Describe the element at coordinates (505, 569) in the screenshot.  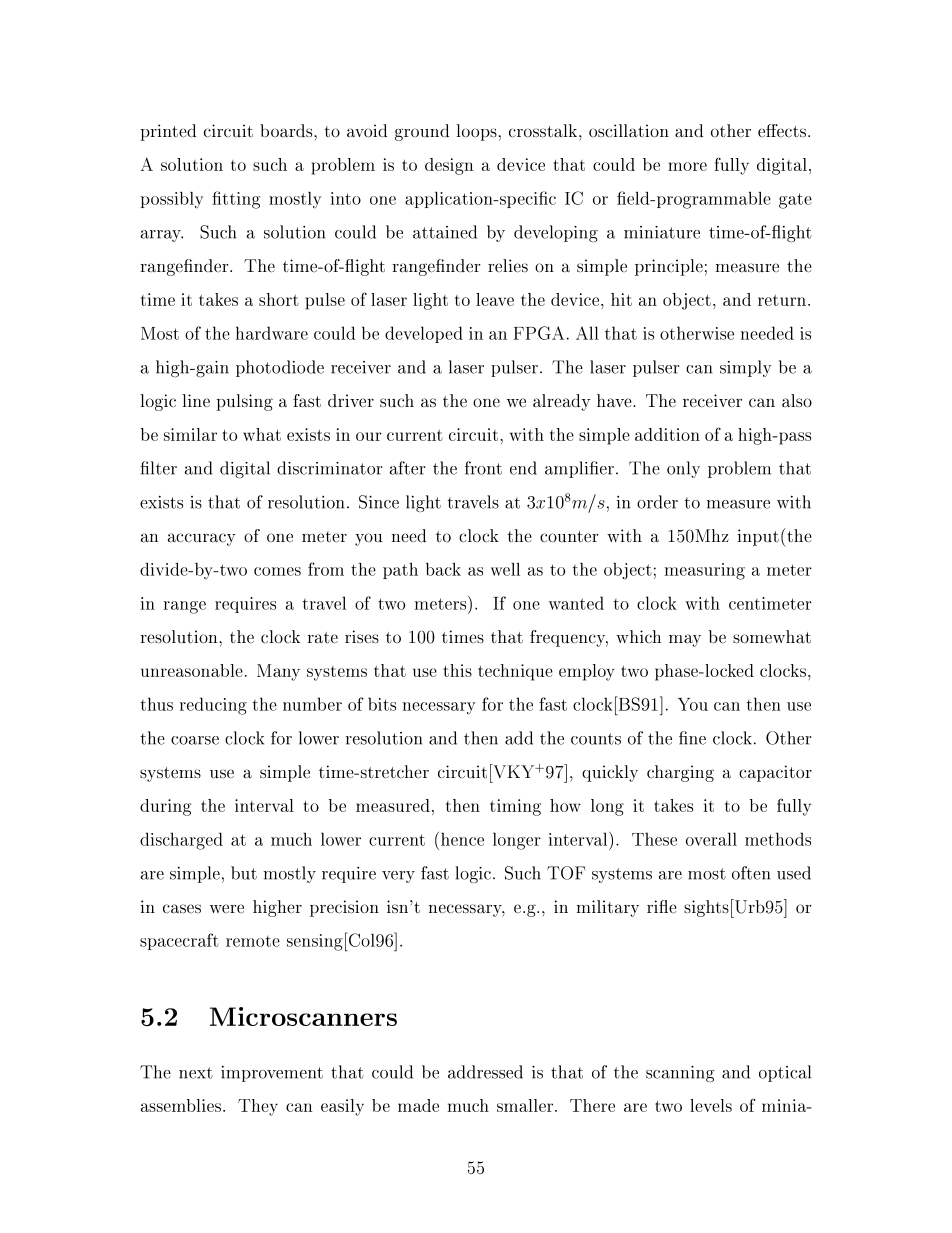
I see `well` at that location.
